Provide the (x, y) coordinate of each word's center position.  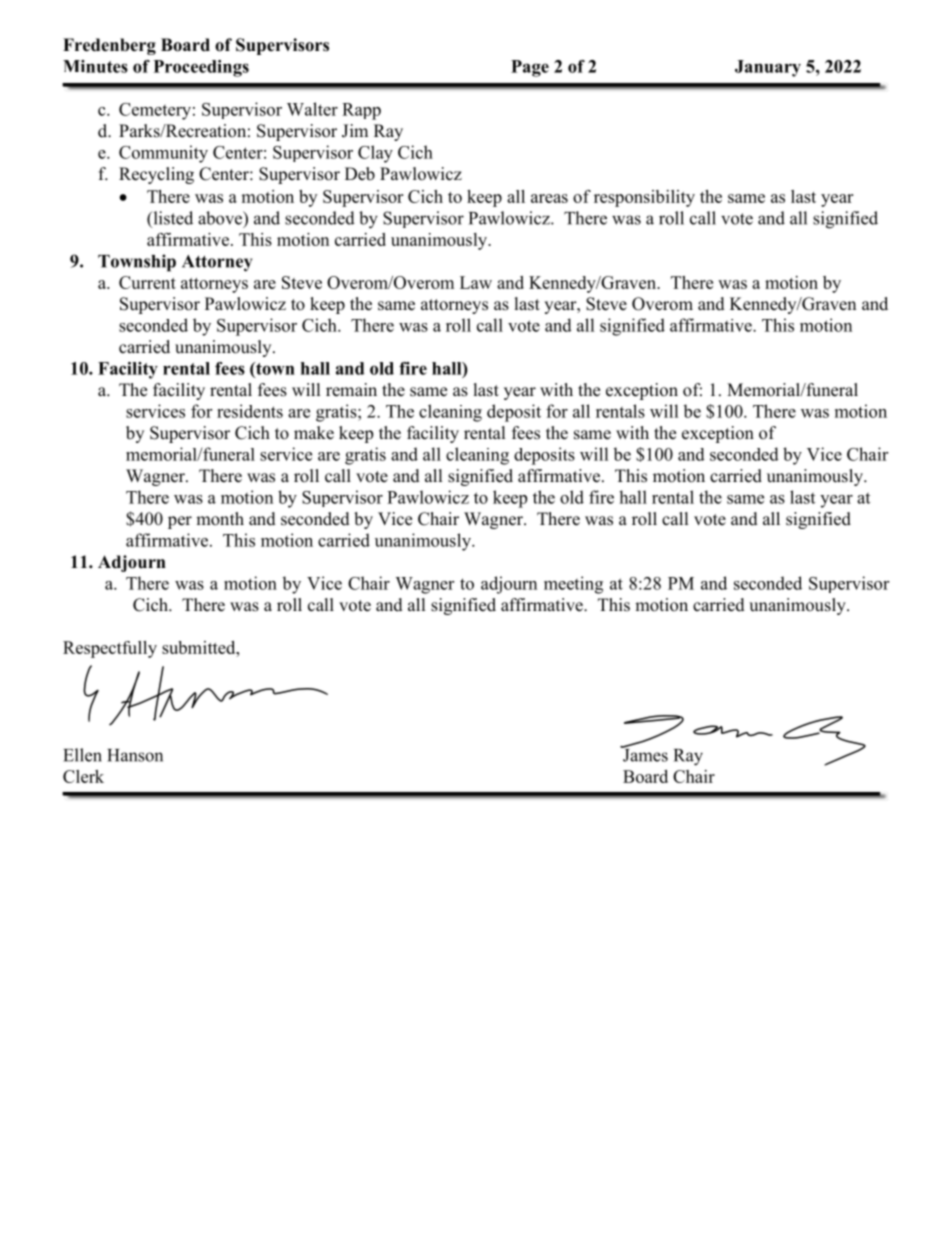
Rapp (361, 111)
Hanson (135, 755)
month (220, 519)
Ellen (82, 755)
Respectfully (110, 649)
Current (147, 282)
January (768, 68)
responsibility (644, 198)
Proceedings (201, 68)
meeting (573, 585)
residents (250, 411)
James (644, 754)
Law (476, 282)
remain (351, 390)
